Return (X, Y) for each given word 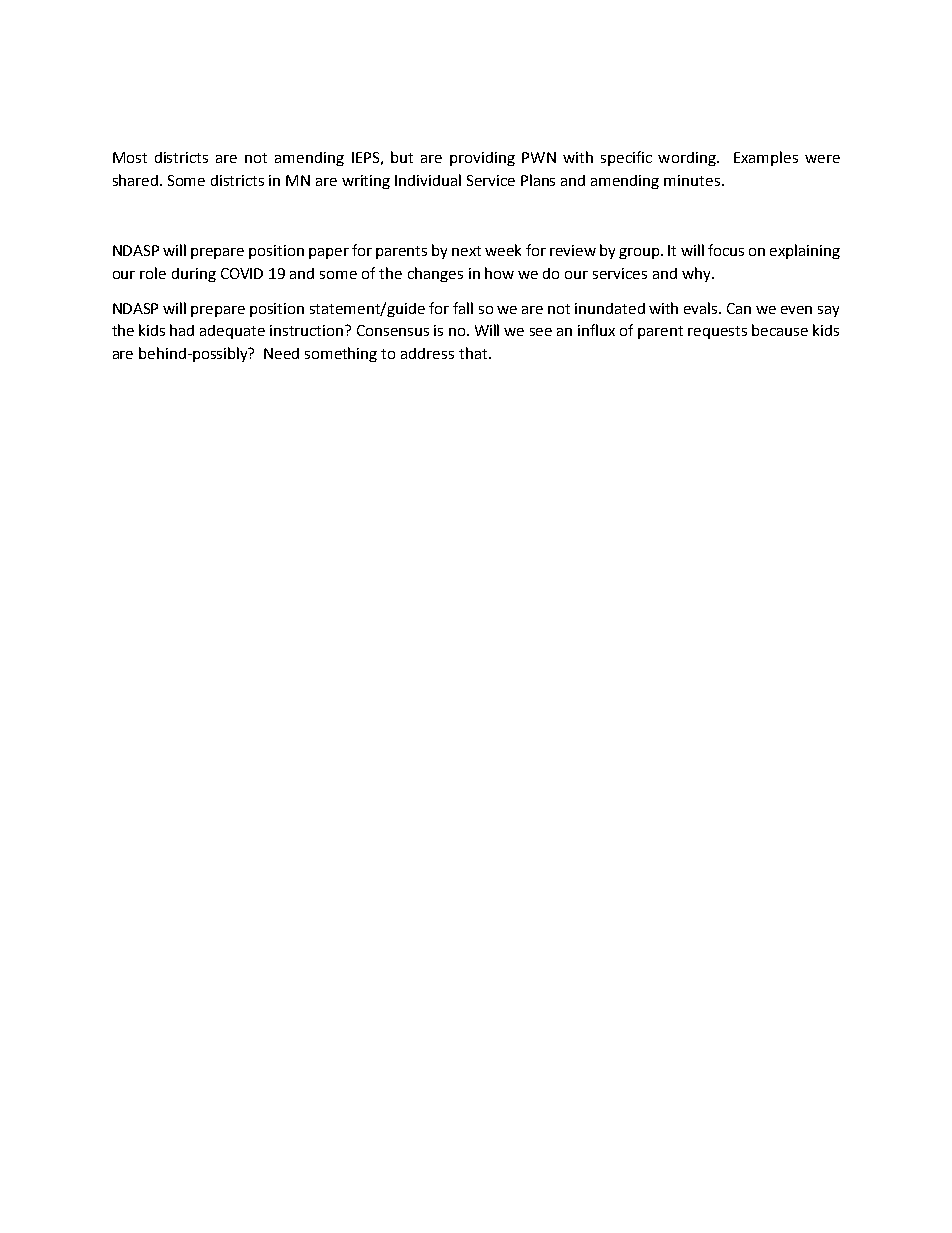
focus (726, 250)
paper (329, 253)
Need (281, 353)
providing (482, 159)
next (466, 251)
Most (130, 157)
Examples (766, 158)
